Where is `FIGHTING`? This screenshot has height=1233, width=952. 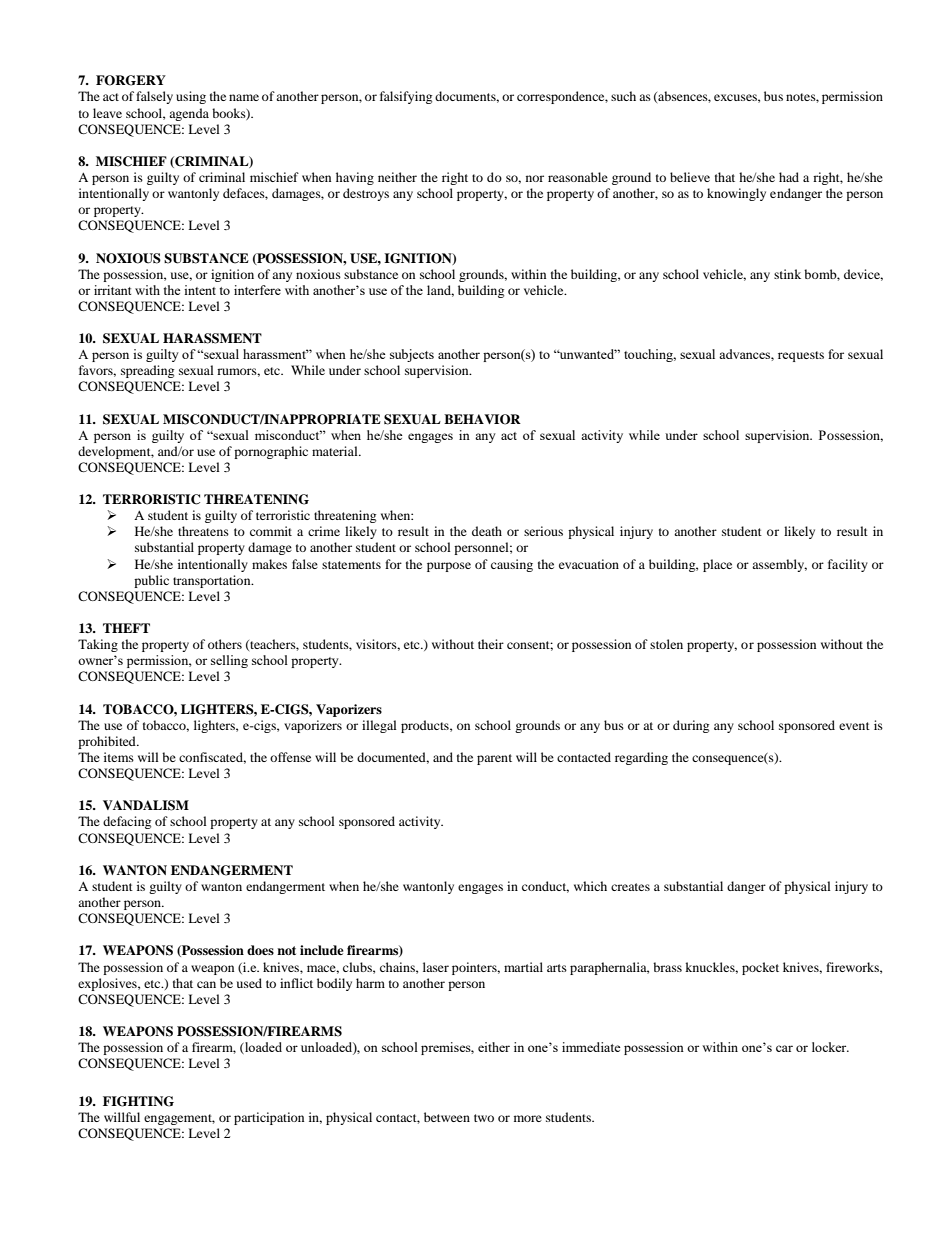
FIGHTING is located at coordinates (138, 1101).
